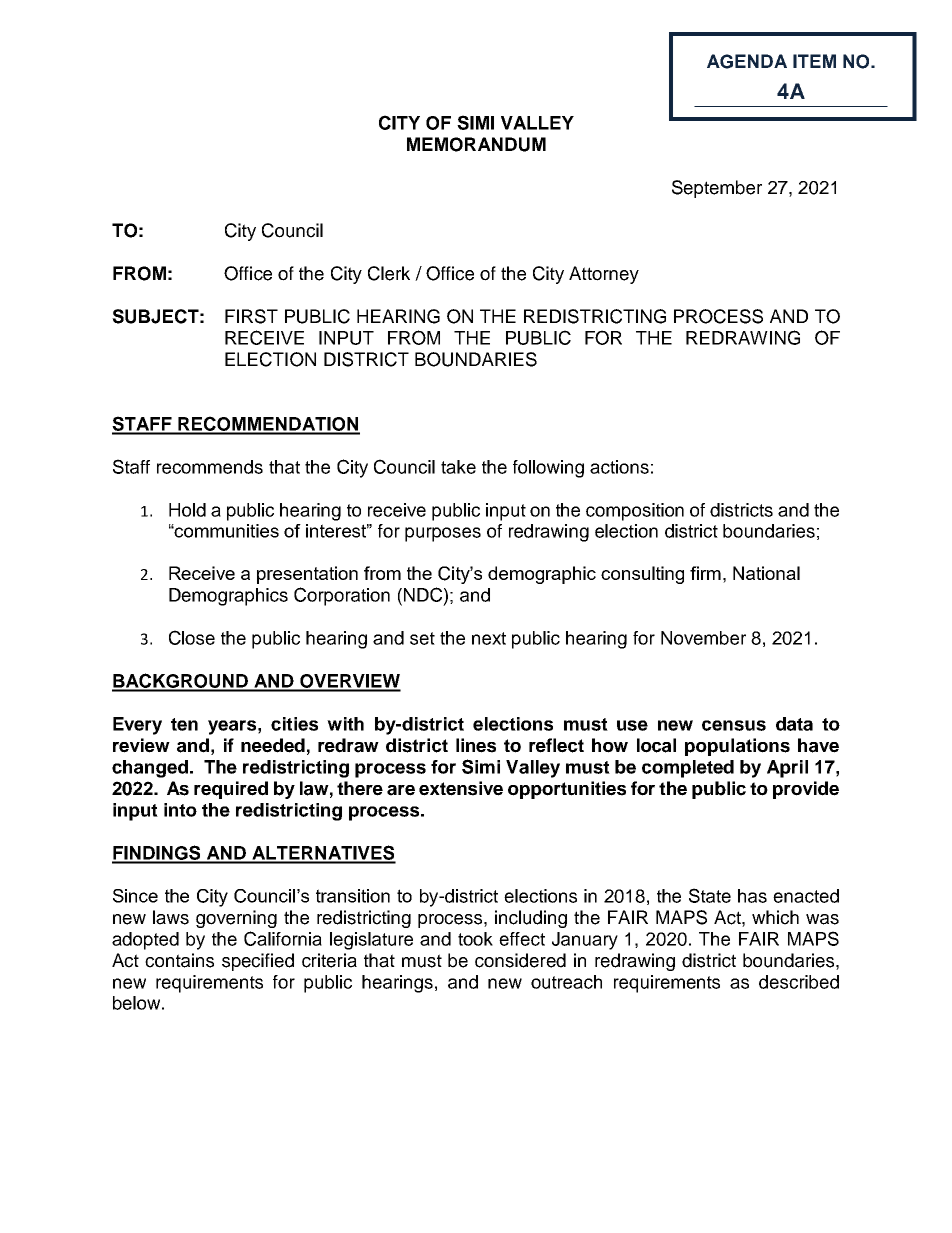 The width and height of the document is (952, 1233). Describe the element at coordinates (443, 534) in the document. I see `purposes` at that location.
